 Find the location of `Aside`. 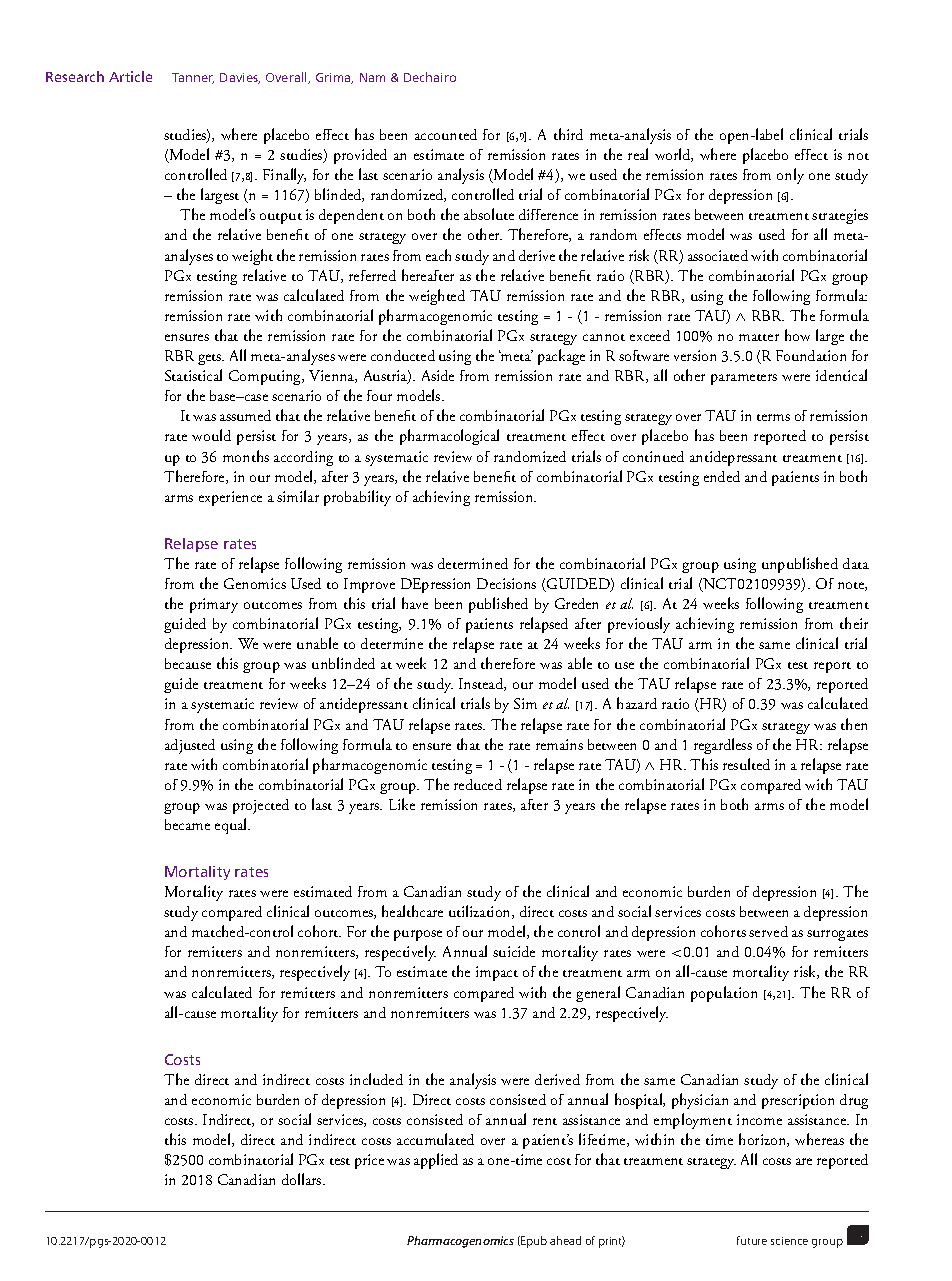

Aside is located at coordinates (438, 375).
